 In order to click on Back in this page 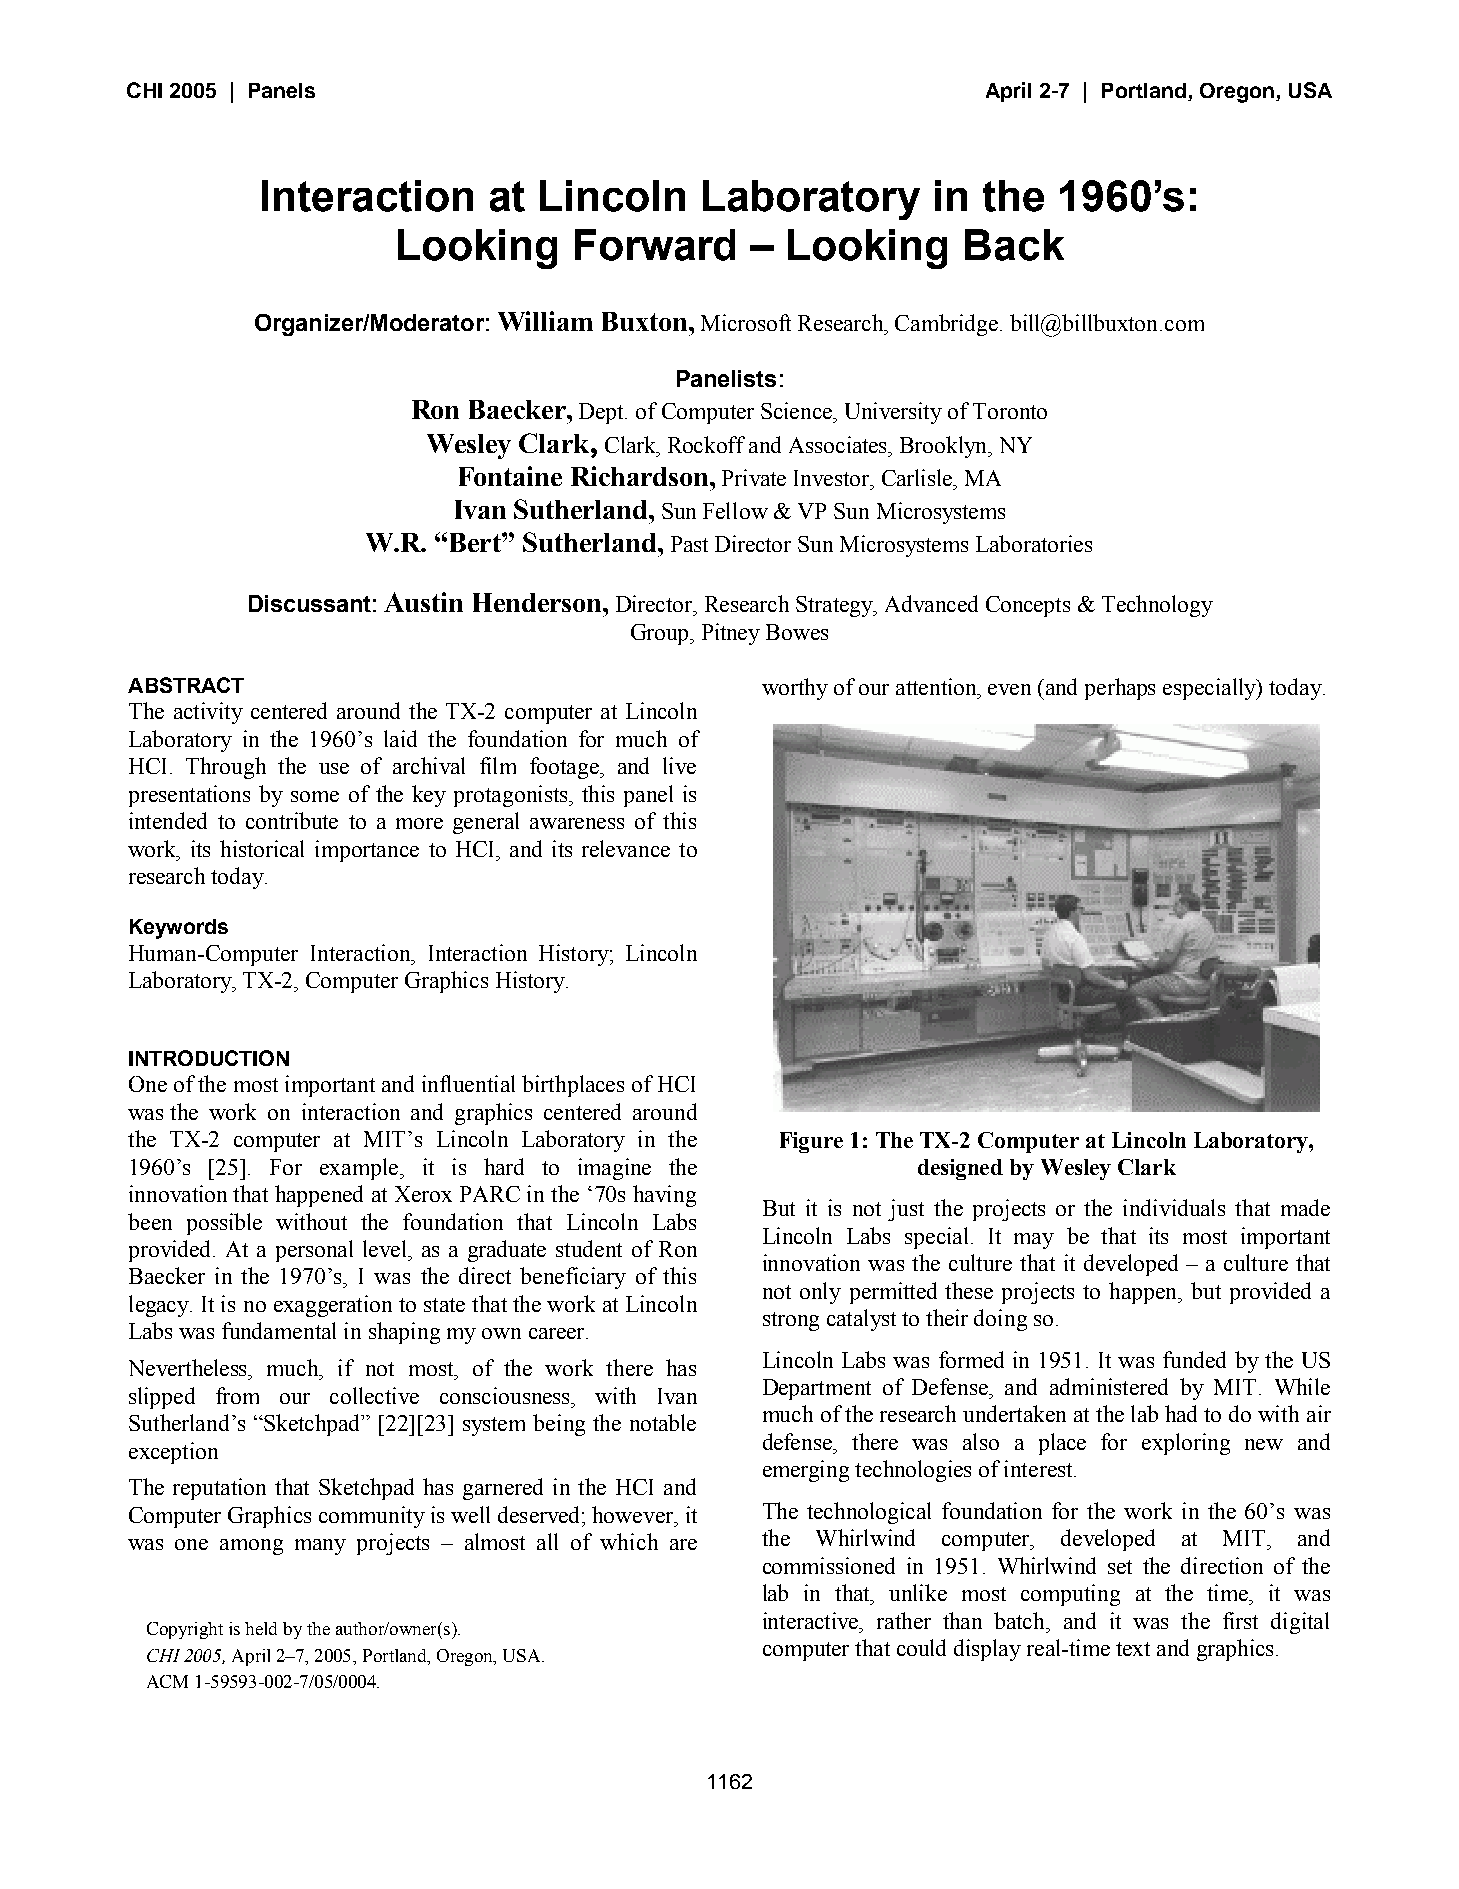, I will do `click(1014, 245)`.
